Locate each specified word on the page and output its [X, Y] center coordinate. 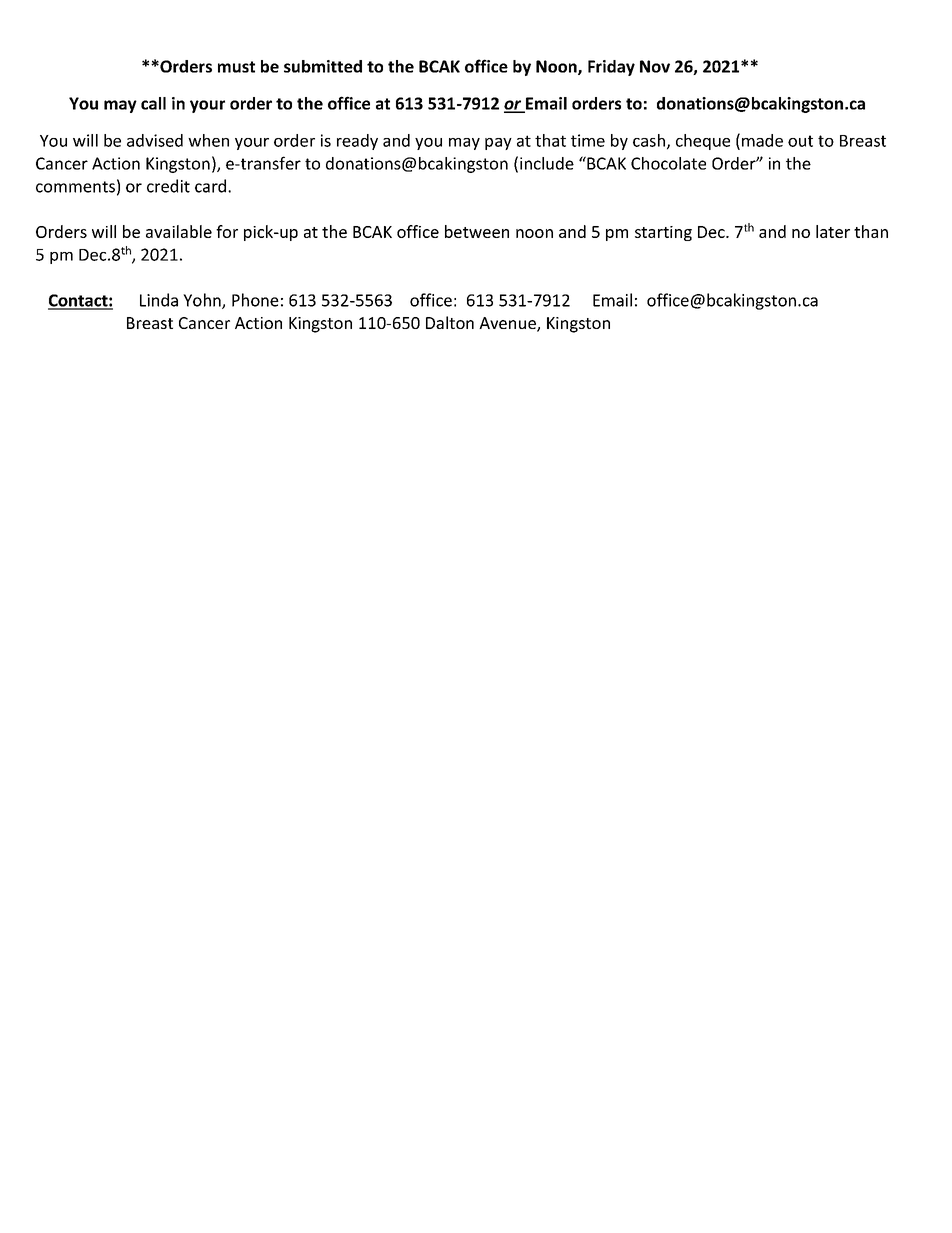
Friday [611, 68]
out [800, 141]
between [477, 231]
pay [498, 144]
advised [155, 140]
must [236, 67]
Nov [655, 66]
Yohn [203, 301]
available [179, 231]
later [833, 231]
